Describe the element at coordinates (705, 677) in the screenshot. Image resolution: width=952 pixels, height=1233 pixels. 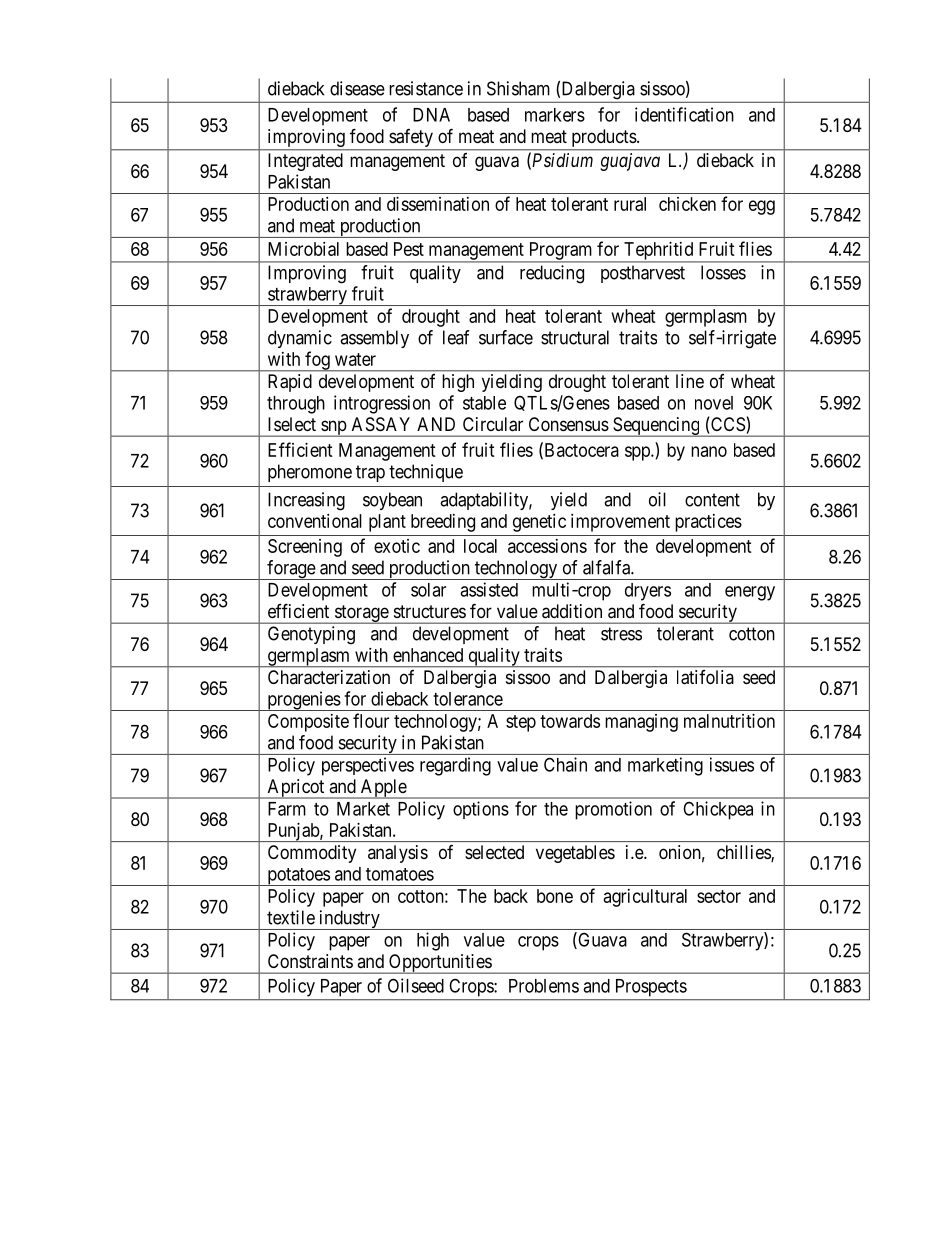
I see `latifolia` at that location.
